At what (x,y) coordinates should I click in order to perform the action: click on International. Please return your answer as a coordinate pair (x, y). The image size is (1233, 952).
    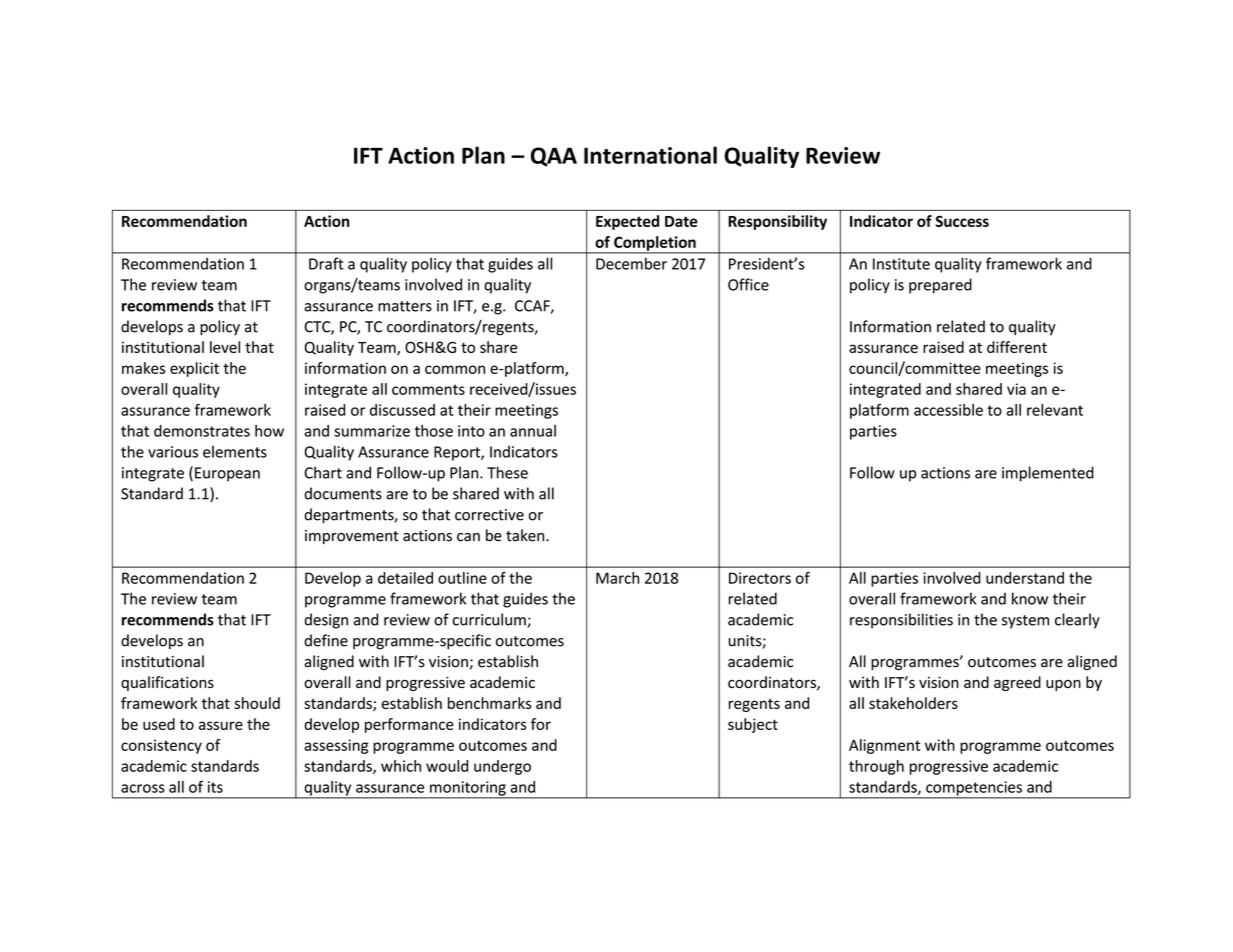
    Looking at the image, I should click on (650, 155).
